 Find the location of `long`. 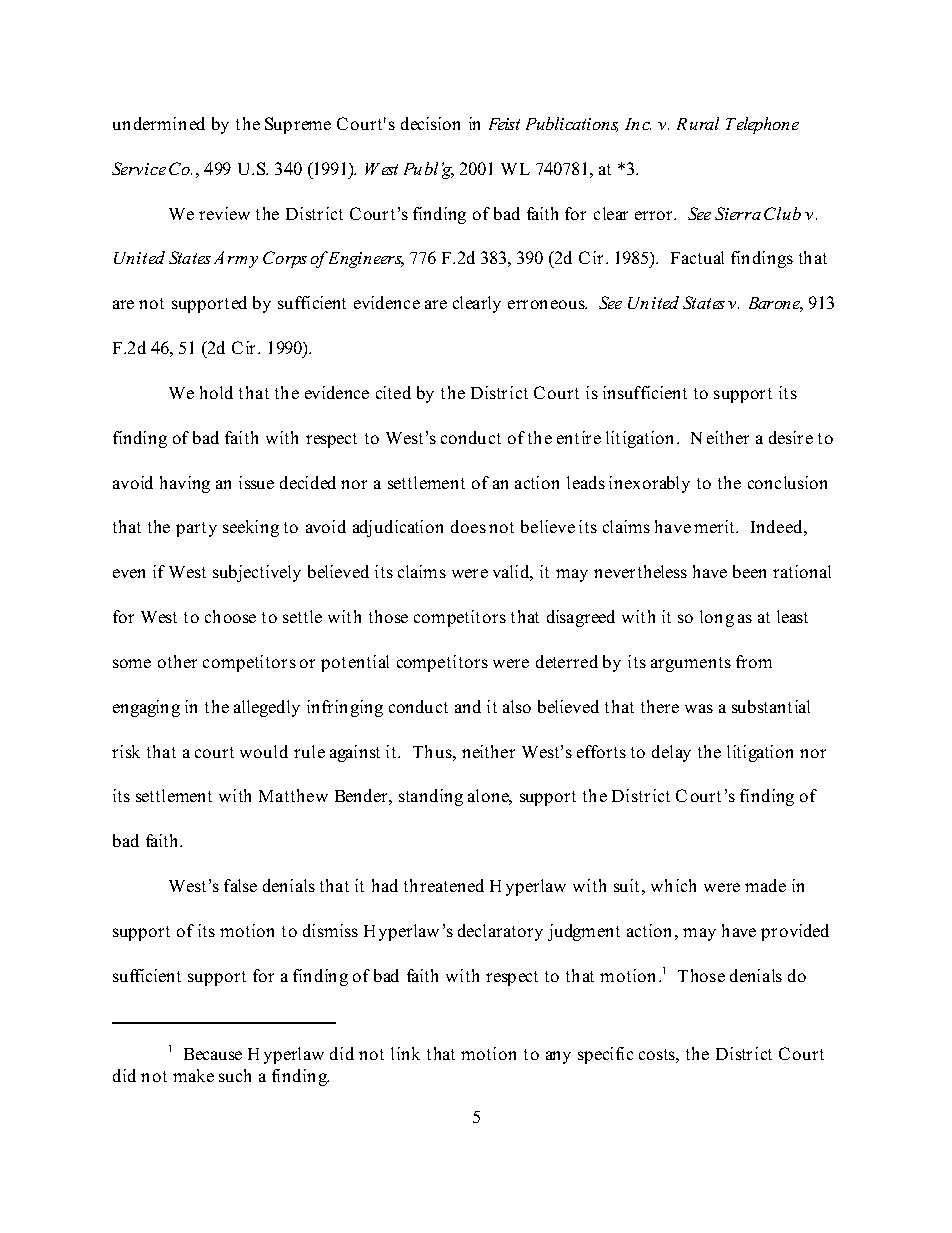

long is located at coordinates (717, 618).
